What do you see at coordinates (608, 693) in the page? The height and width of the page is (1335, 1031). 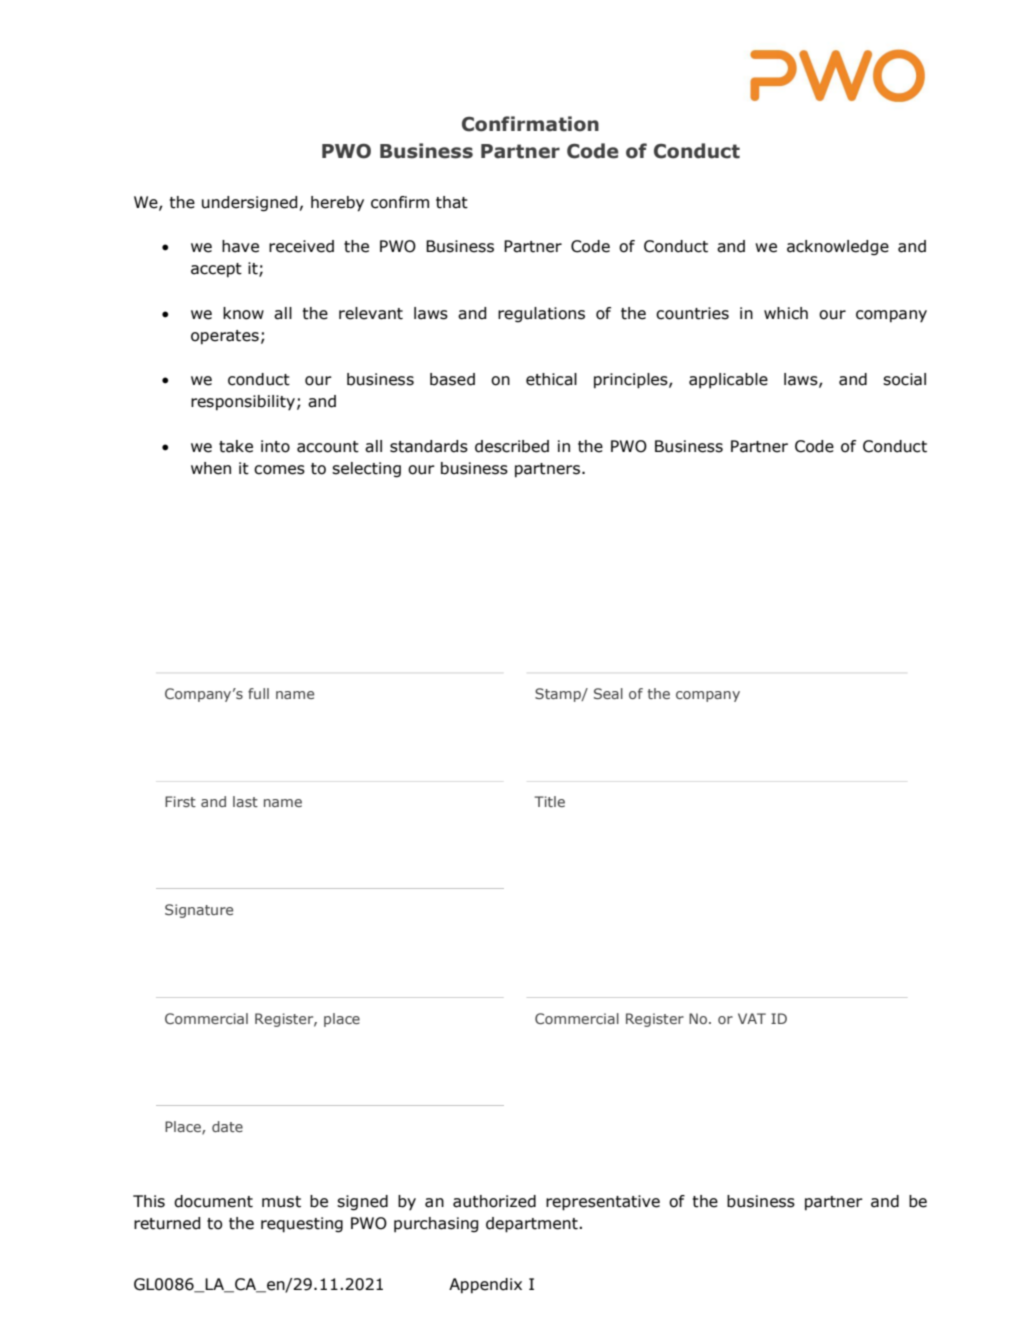 I see `Seal` at bounding box center [608, 693].
